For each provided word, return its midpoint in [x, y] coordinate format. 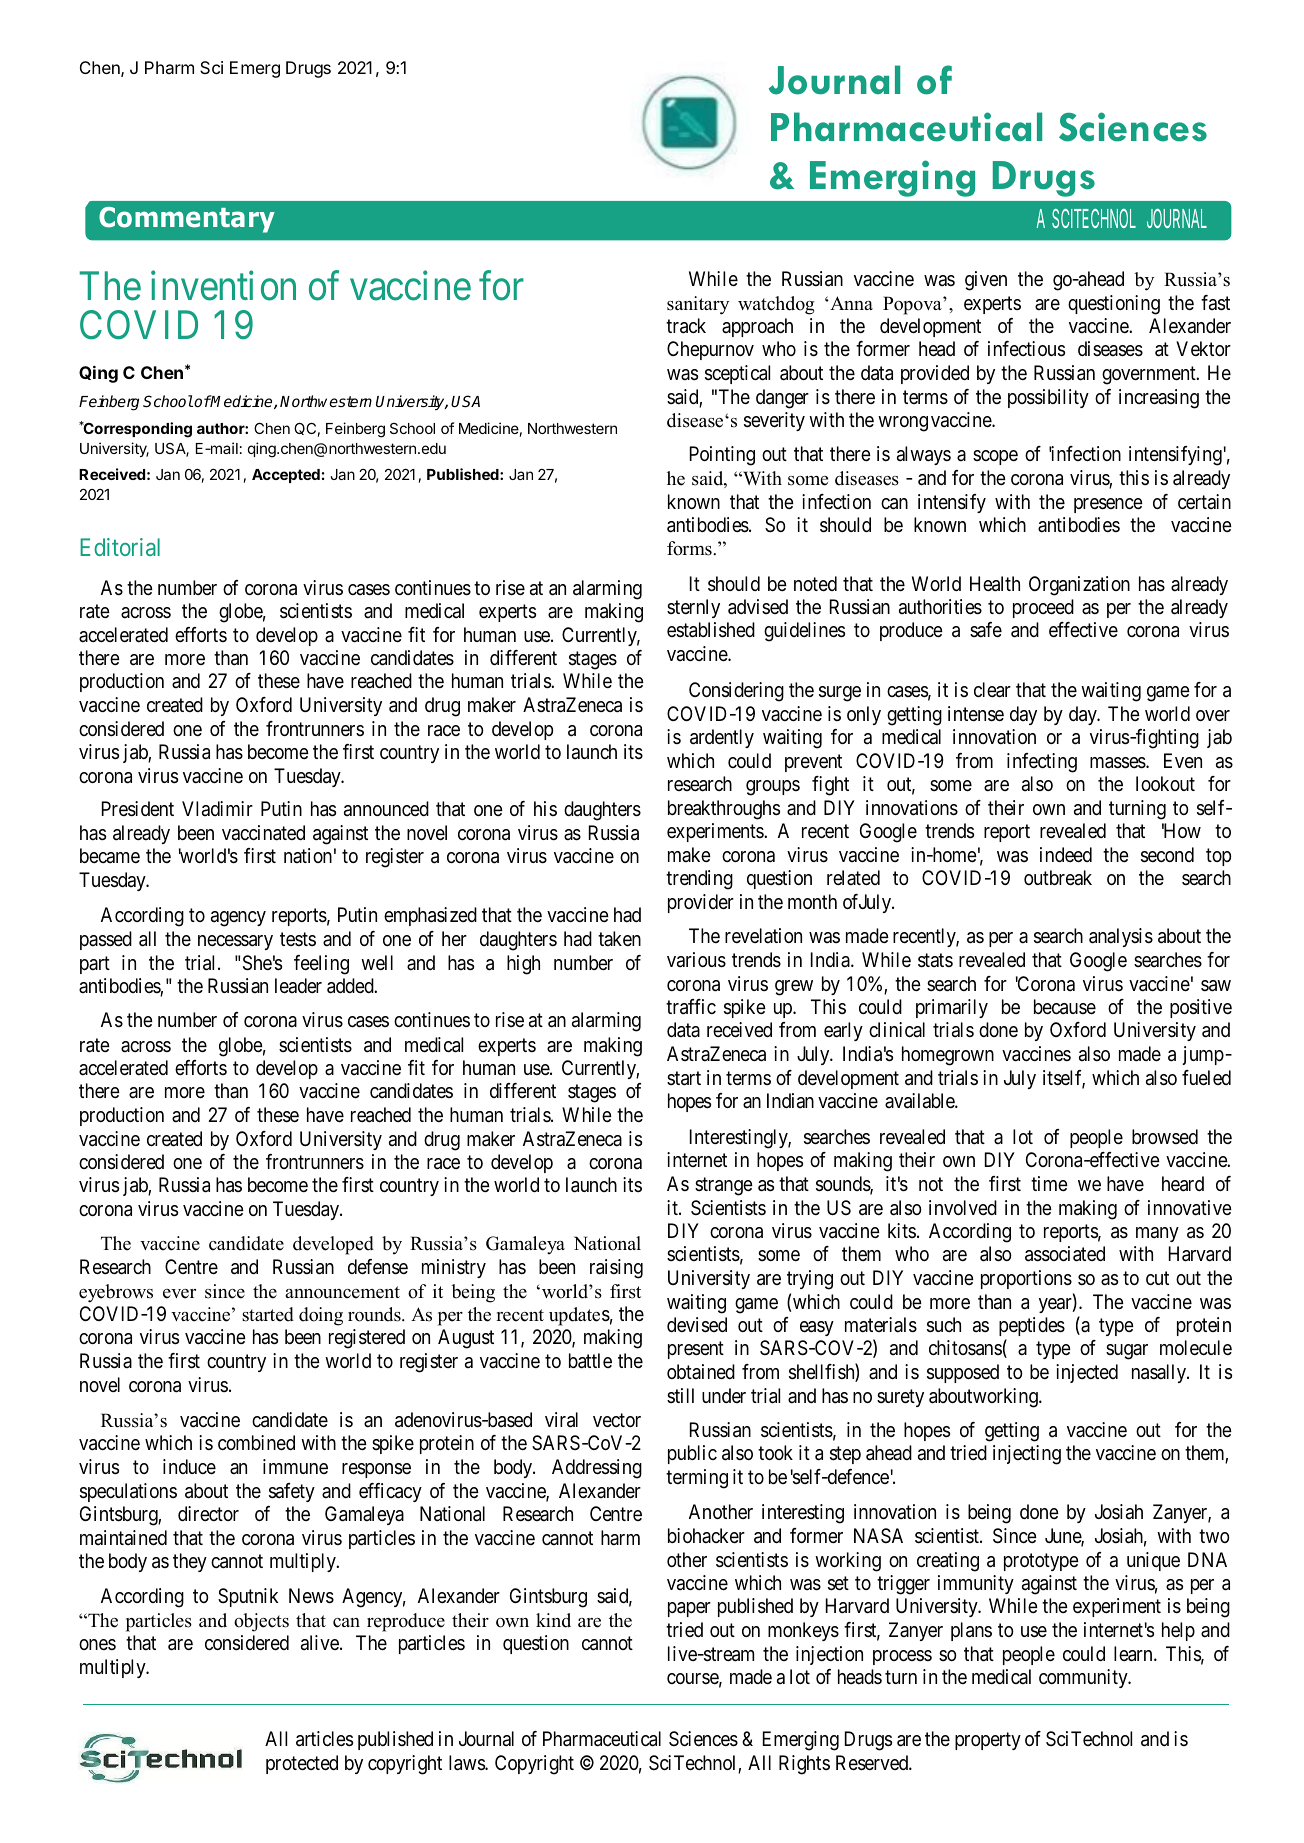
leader [298, 986]
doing [321, 1316]
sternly [693, 608]
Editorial [120, 547]
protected [302, 1764]
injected [1087, 1373]
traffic [691, 1007]
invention [223, 286]
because [1065, 1007]
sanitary [698, 305]
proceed [1043, 608]
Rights [804, 1765]
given [986, 281]
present [696, 1350]
